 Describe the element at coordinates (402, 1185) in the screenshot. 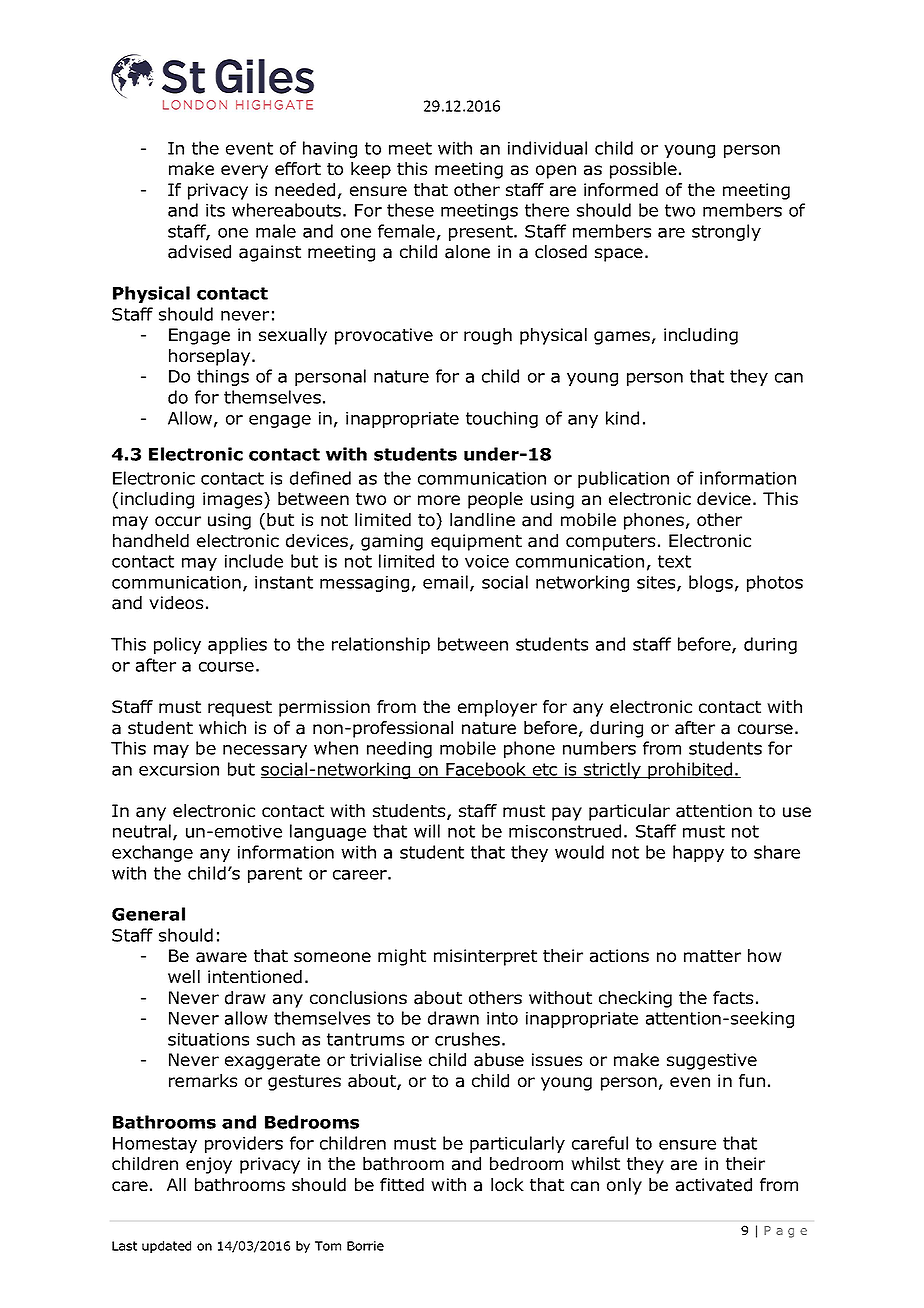

I see `fitted` at that location.
